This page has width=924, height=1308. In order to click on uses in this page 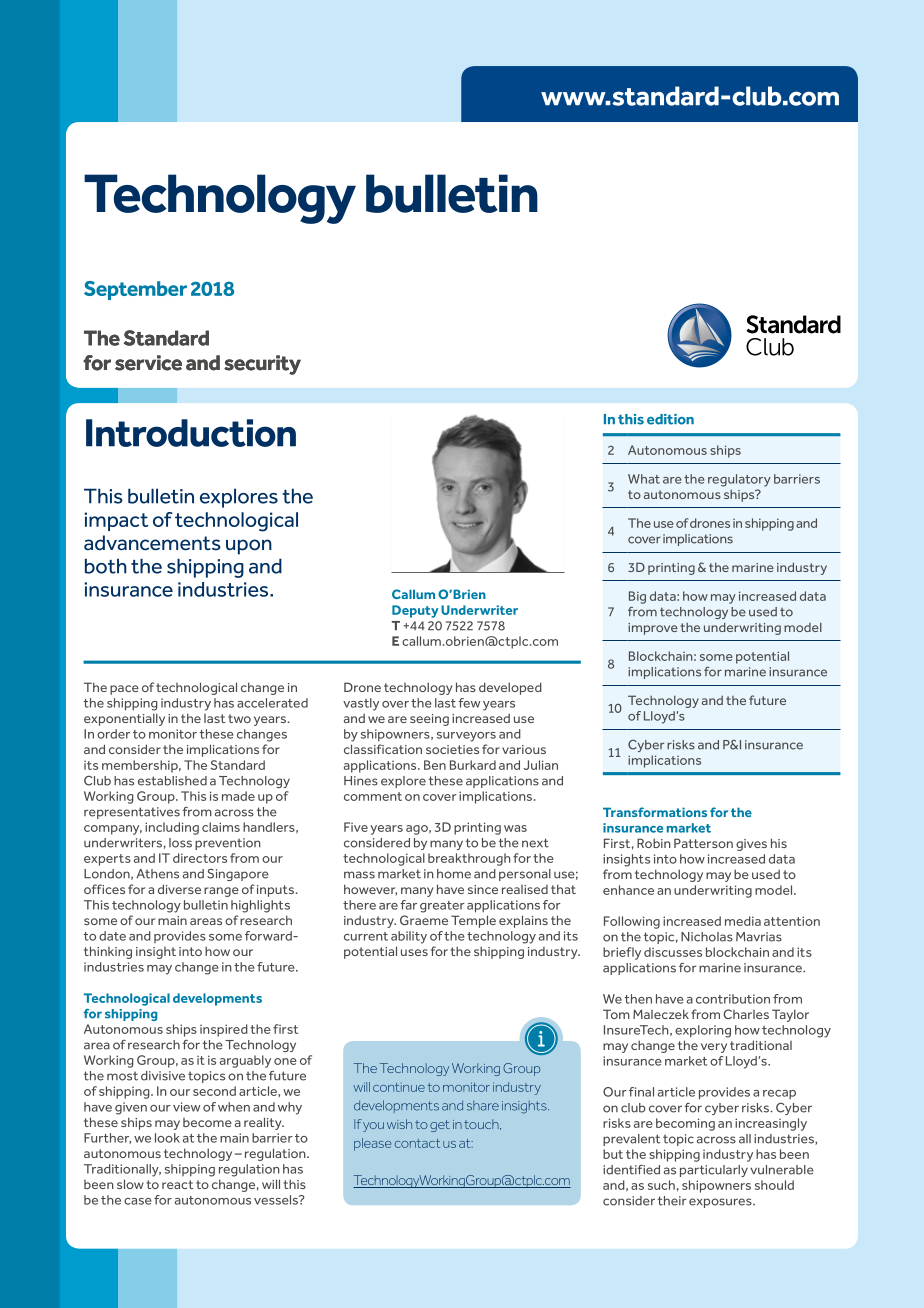, I will do `click(414, 952)`.
